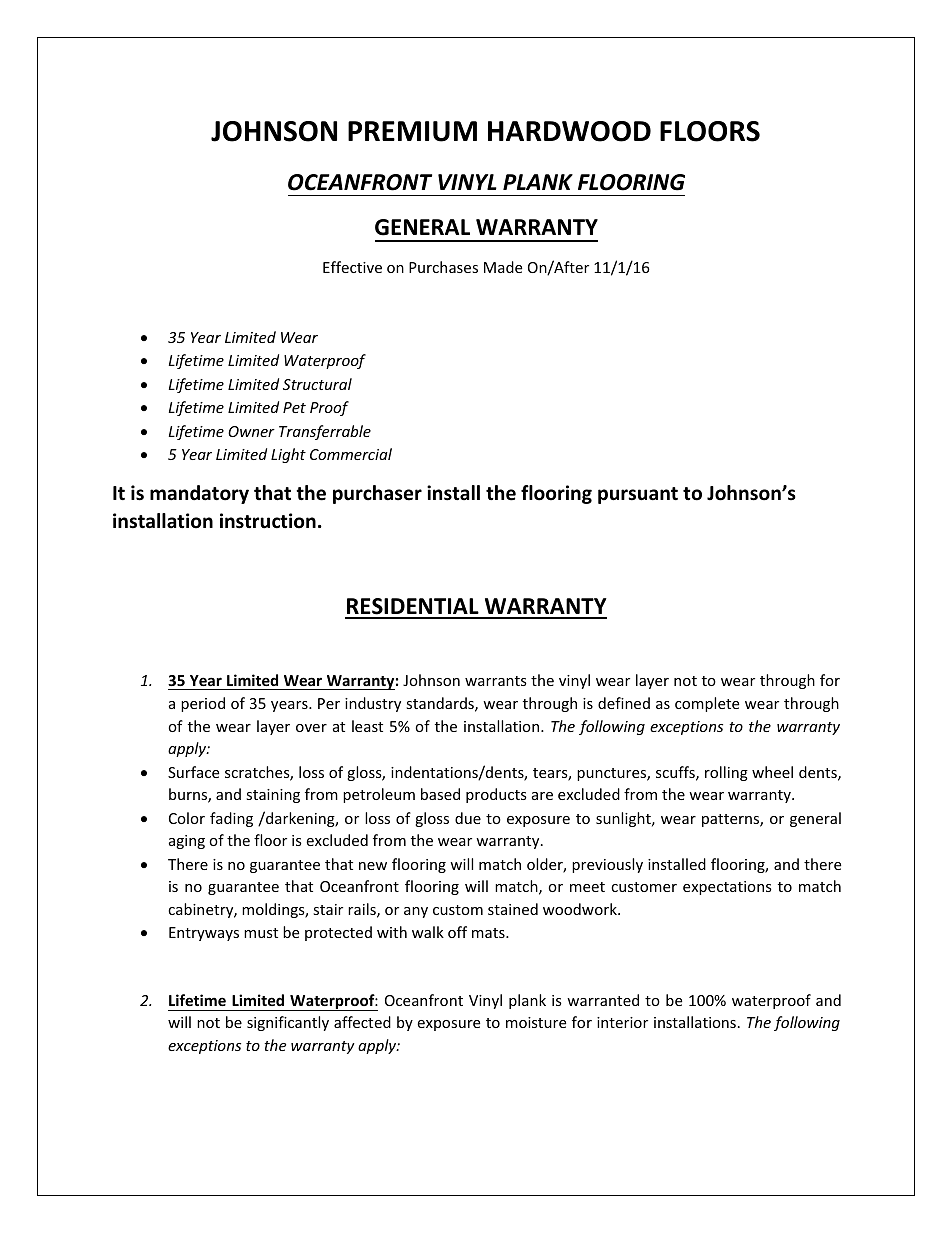  I want to click on significantly, so click(288, 1023).
